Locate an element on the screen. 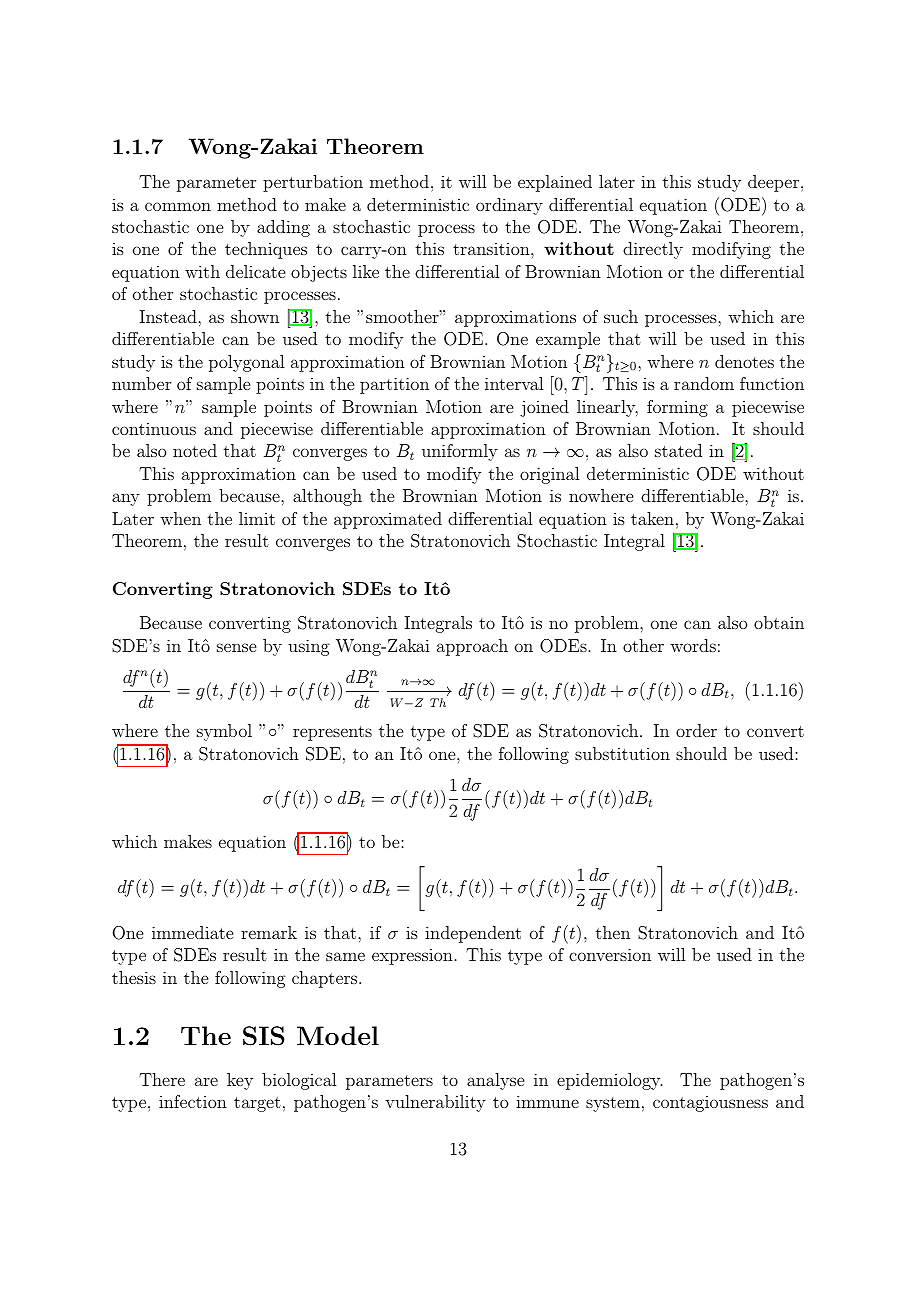 The width and height of the screenshot is (924, 1308). immediate is located at coordinates (192, 932).
